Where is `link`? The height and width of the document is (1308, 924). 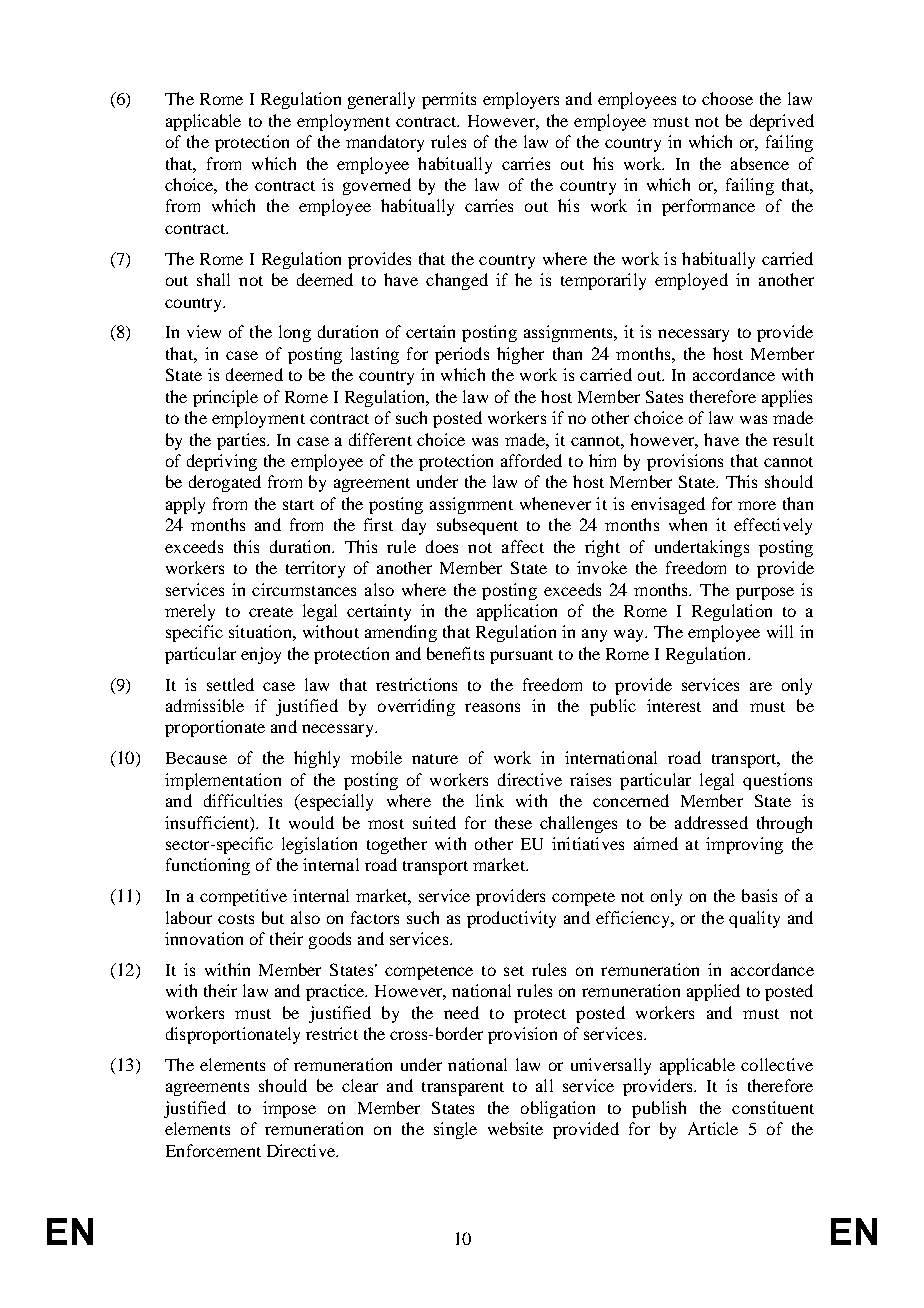
link is located at coordinates (490, 800).
